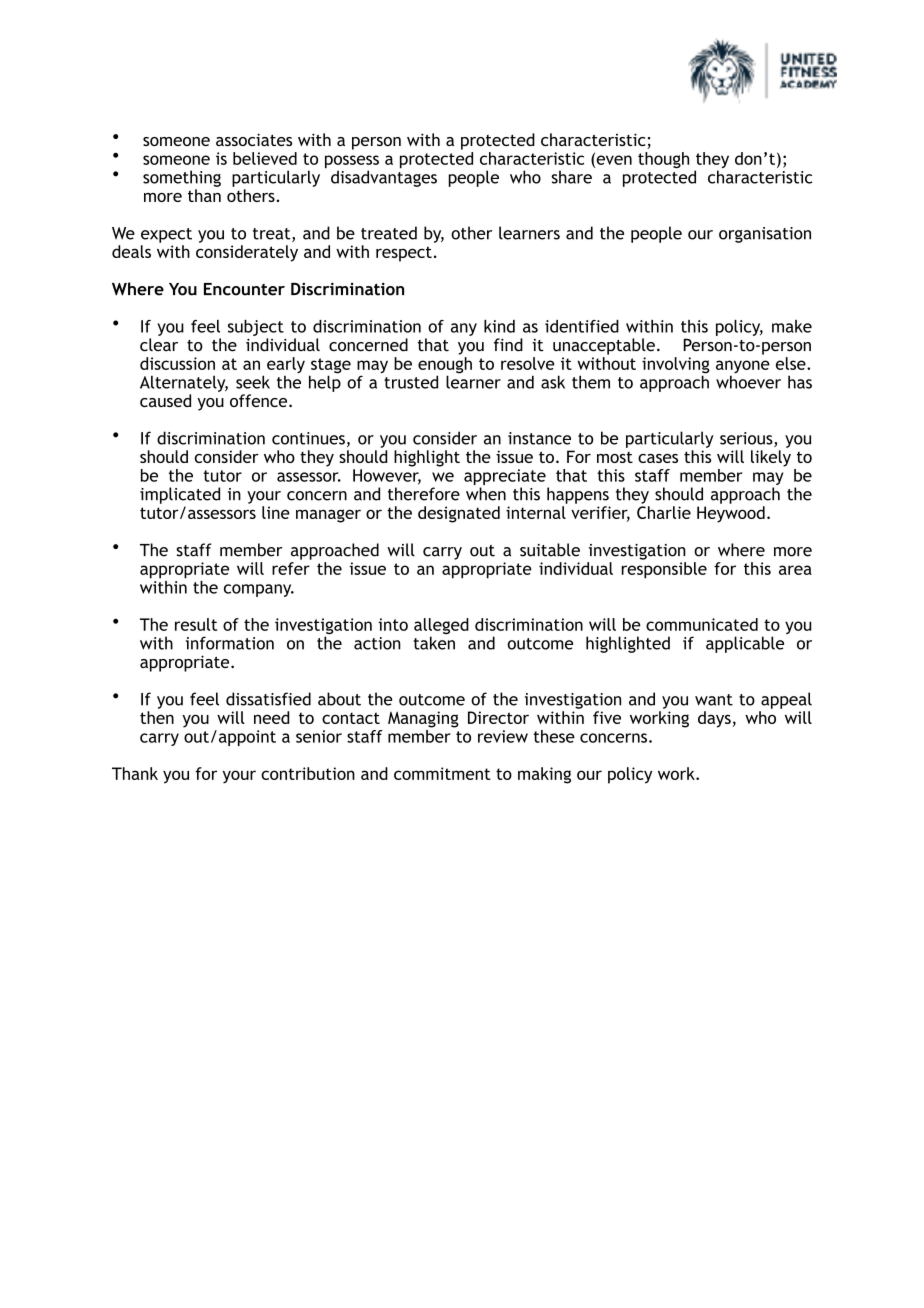 The height and width of the screenshot is (1308, 924). What do you see at coordinates (743, 368) in the screenshot?
I see `anyone` at bounding box center [743, 368].
